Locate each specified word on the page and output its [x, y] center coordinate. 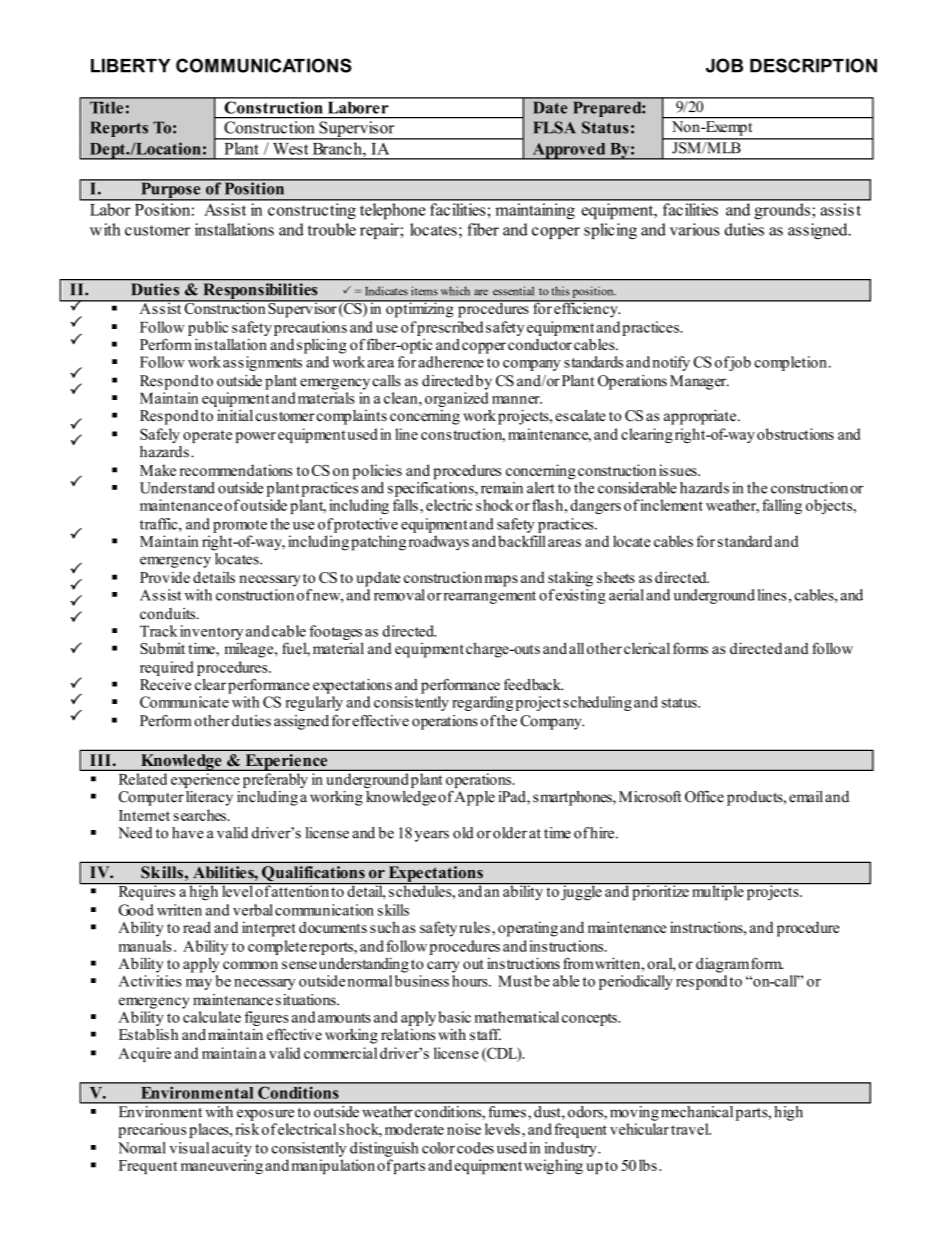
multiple [718, 891]
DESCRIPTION [813, 65]
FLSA [554, 127]
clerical [647, 648]
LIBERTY [130, 65]
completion [790, 363]
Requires [146, 891]
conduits [169, 614]
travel [691, 1129]
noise [464, 1129]
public [208, 328]
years [432, 836]
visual [189, 1148]
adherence [451, 362]
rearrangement [489, 597]
